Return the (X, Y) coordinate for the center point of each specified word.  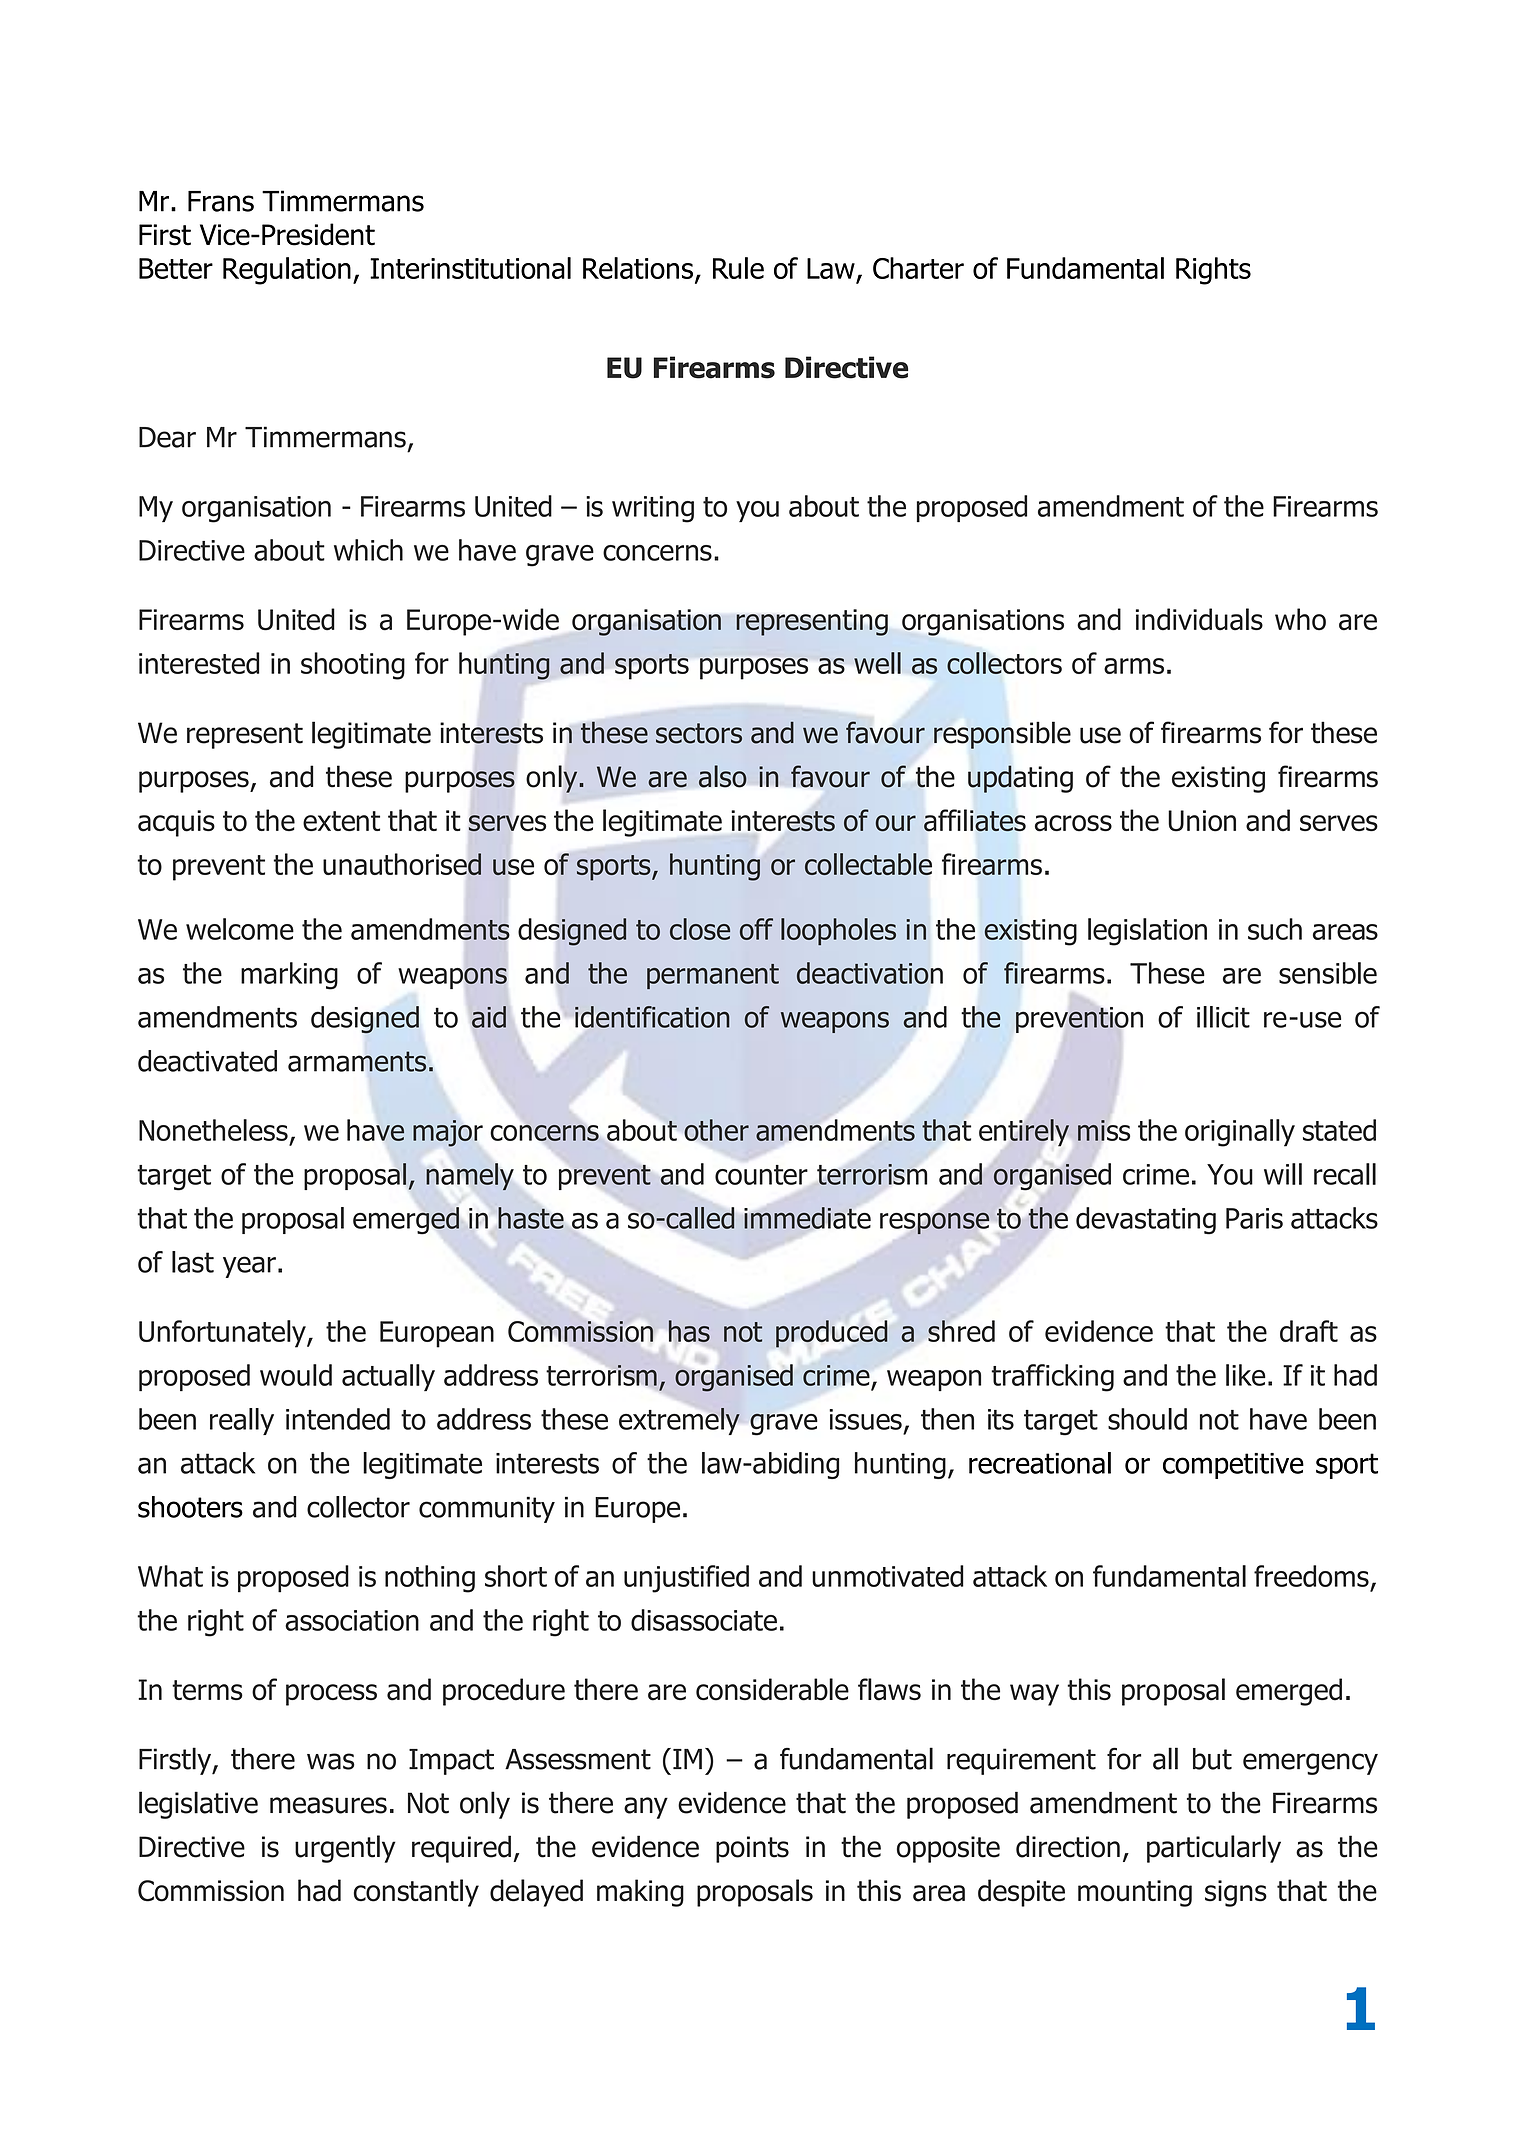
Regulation (287, 271)
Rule (738, 268)
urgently (345, 1849)
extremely (679, 1421)
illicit (1223, 1017)
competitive (1233, 1466)
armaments (357, 1061)
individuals (1199, 619)
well (877, 663)
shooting (353, 666)
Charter (918, 268)
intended (338, 1419)
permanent (713, 976)
